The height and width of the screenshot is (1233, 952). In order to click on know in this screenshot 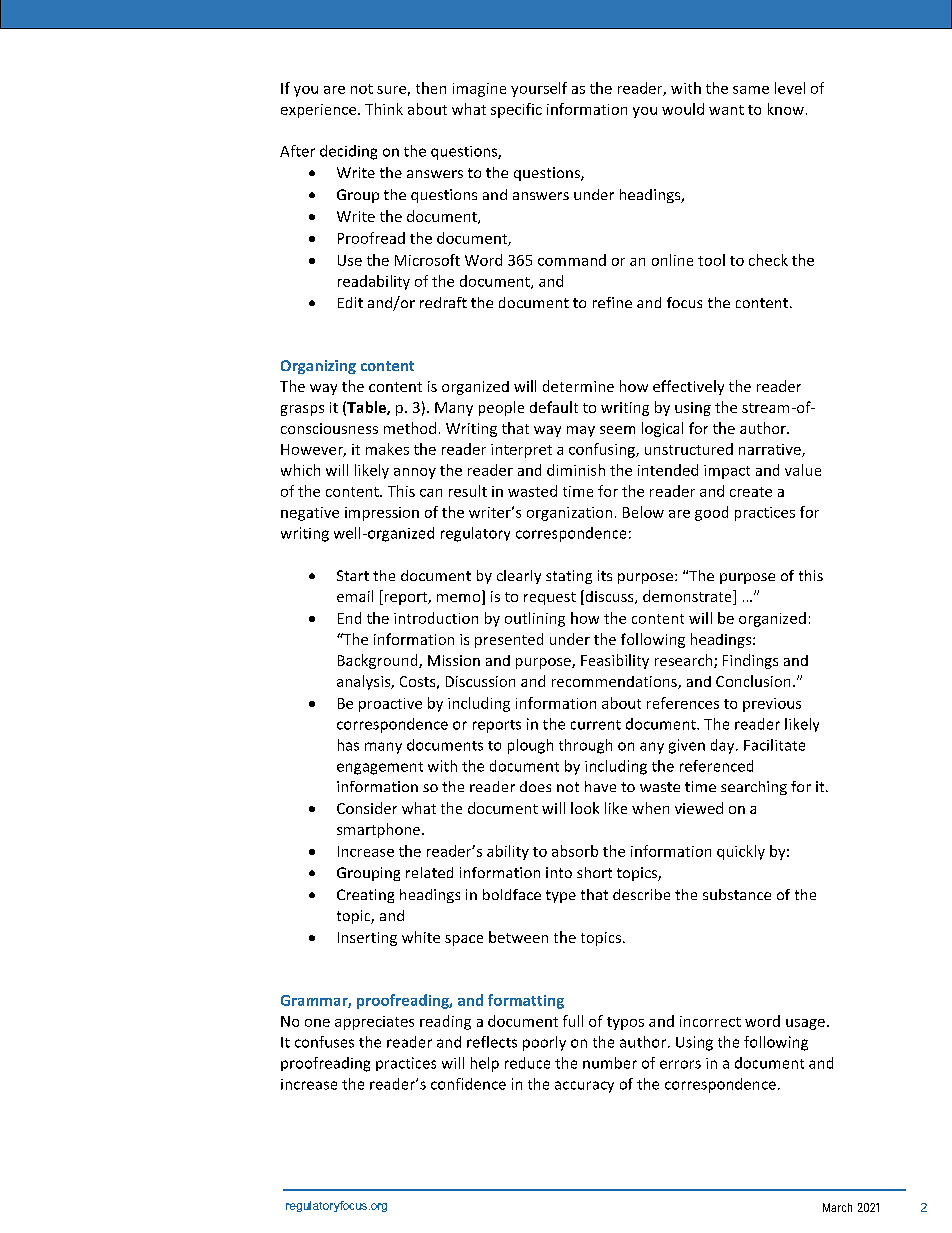, I will do `click(786, 109)`.
